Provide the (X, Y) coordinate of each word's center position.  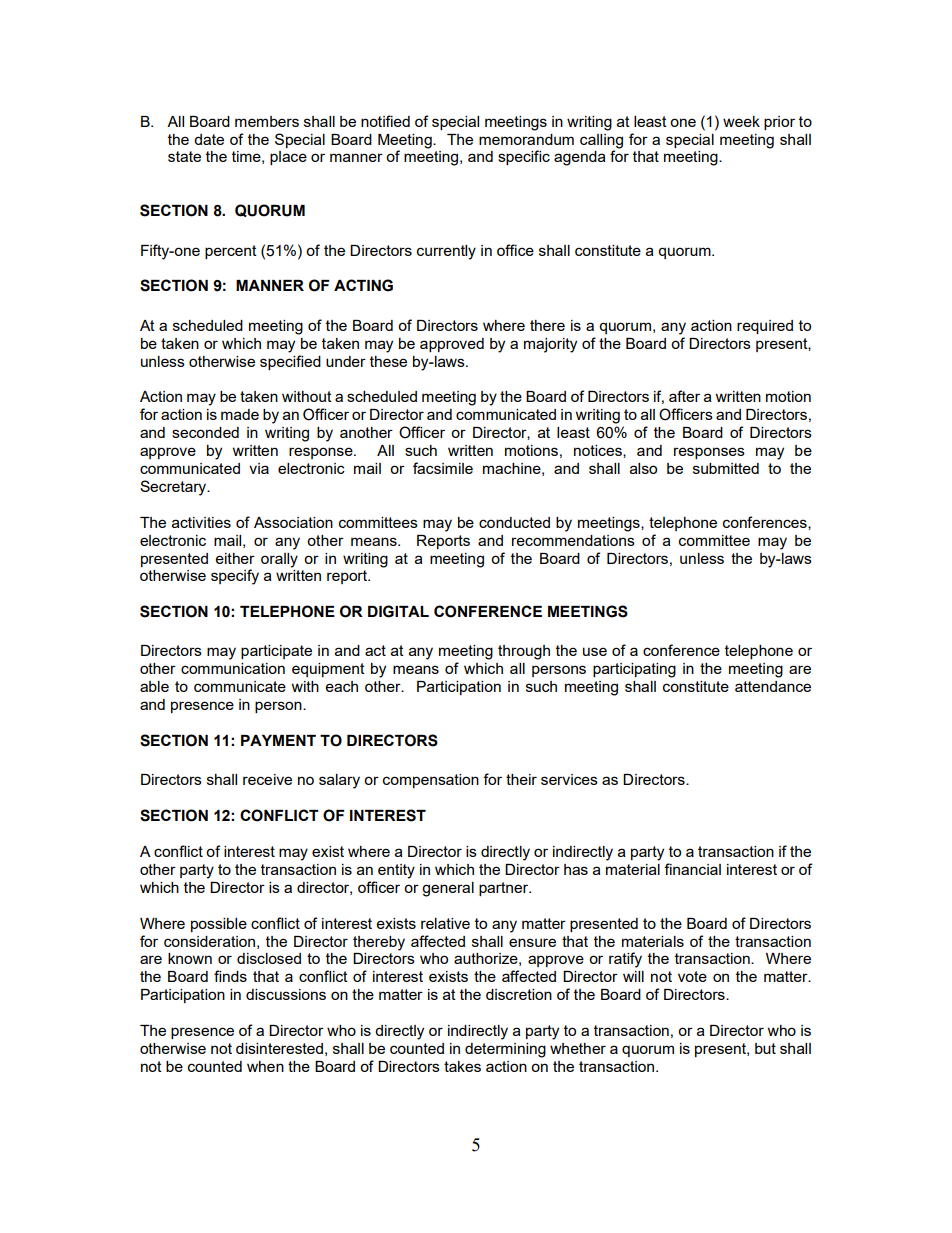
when (265, 1066)
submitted (726, 468)
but (765, 1048)
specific (524, 157)
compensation (431, 781)
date (209, 139)
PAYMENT (278, 740)
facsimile (443, 468)
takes (462, 1066)
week (741, 121)
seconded (205, 432)
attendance (773, 686)
